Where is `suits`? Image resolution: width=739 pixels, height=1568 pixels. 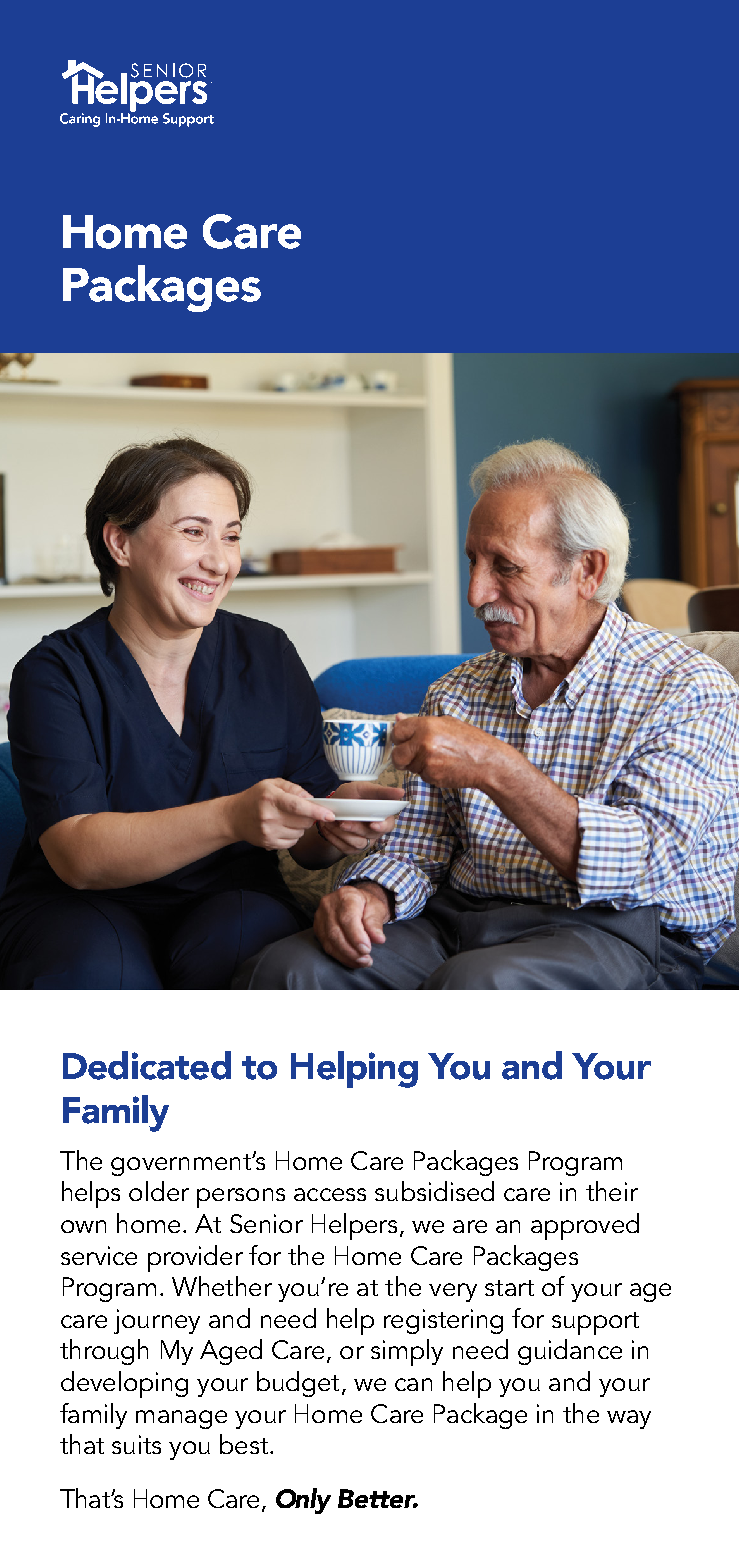
suits is located at coordinates (136, 1444).
